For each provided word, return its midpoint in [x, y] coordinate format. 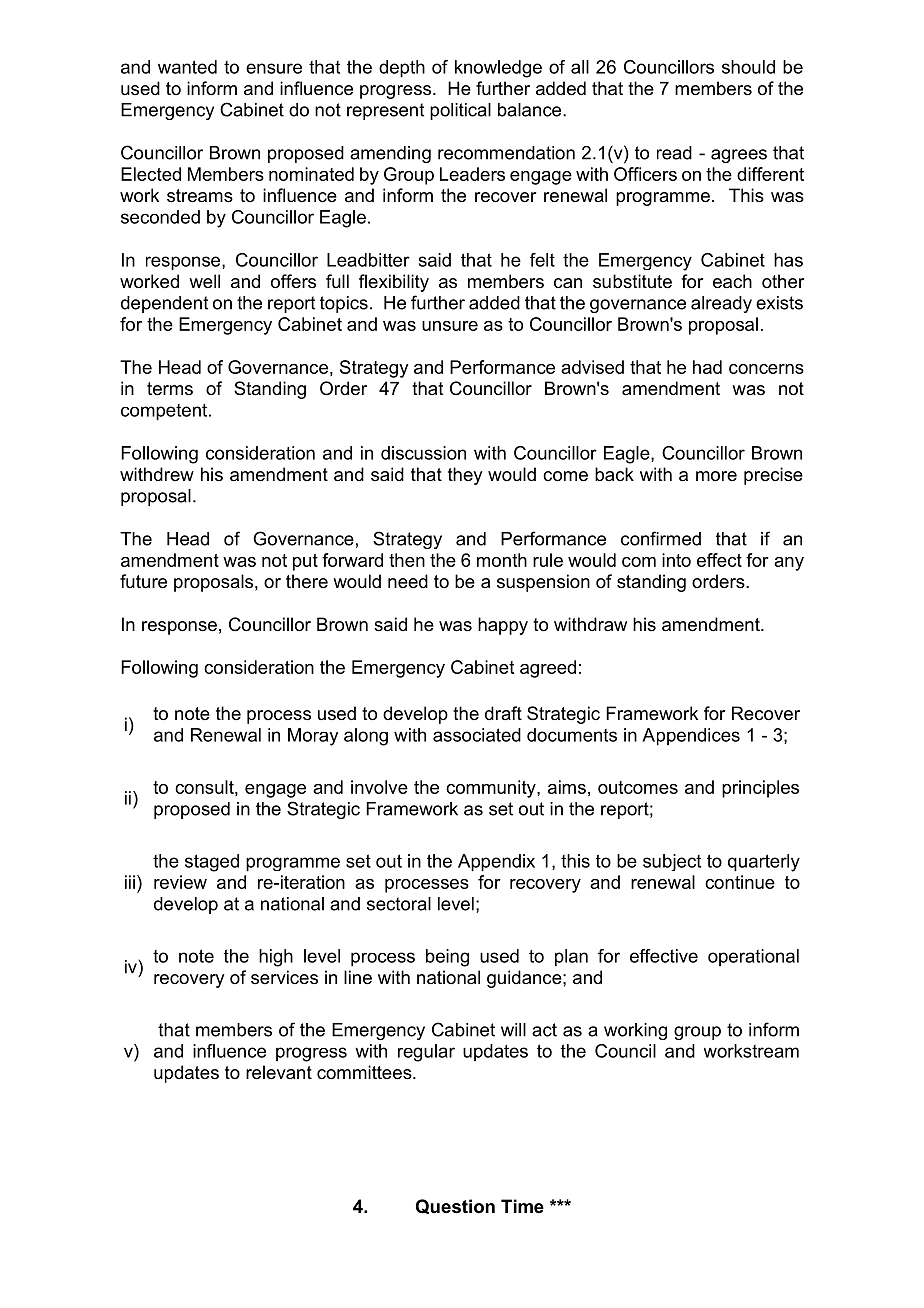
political [460, 111]
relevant [279, 1072]
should [748, 67]
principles [760, 789]
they [465, 476]
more [716, 476]
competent [165, 412]
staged [212, 863]
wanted [187, 67]
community [492, 789]
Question [455, 1206]
